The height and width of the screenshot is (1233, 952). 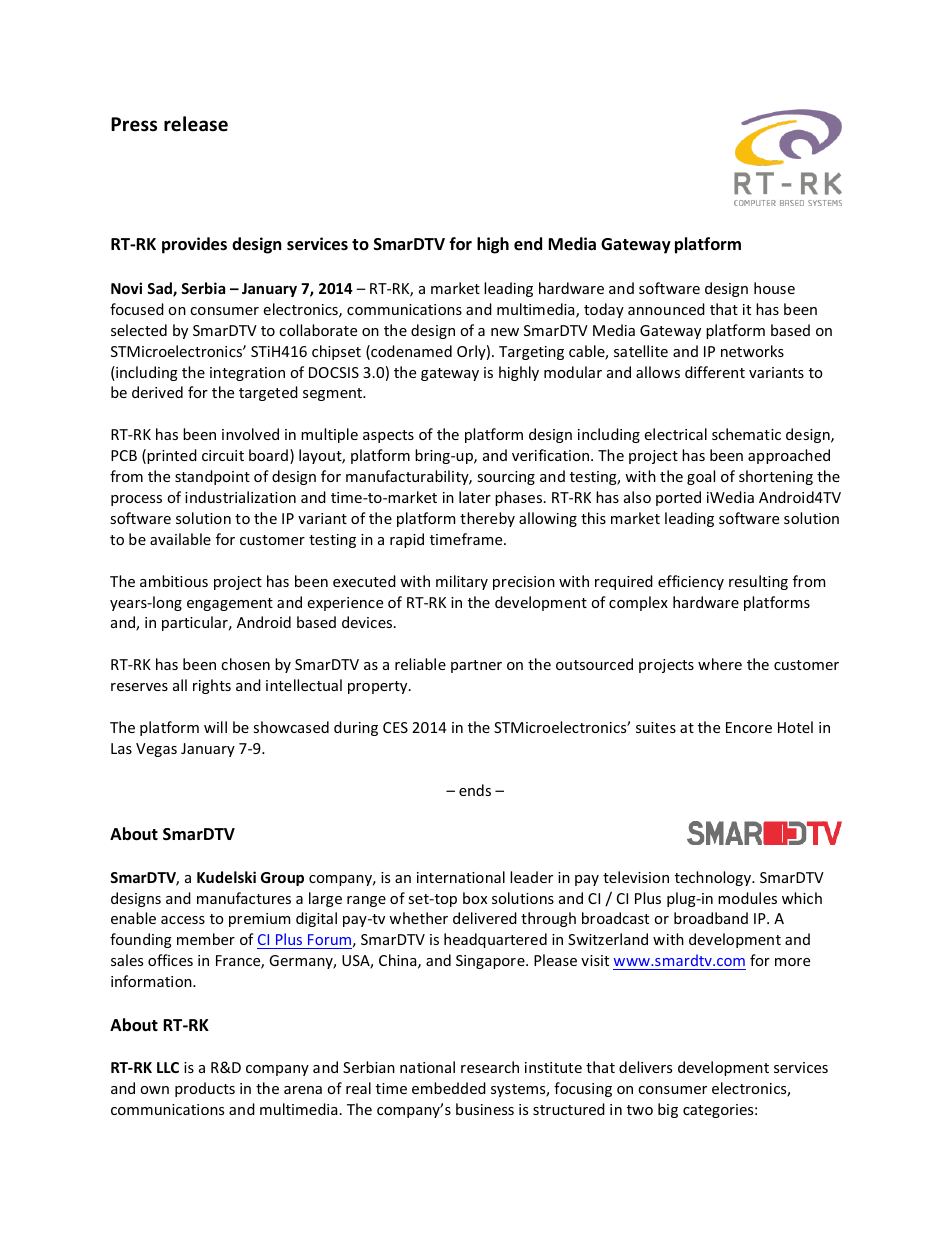 What do you see at coordinates (223, 455) in the screenshot?
I see `circuit` at bounding box center [223, 455].
